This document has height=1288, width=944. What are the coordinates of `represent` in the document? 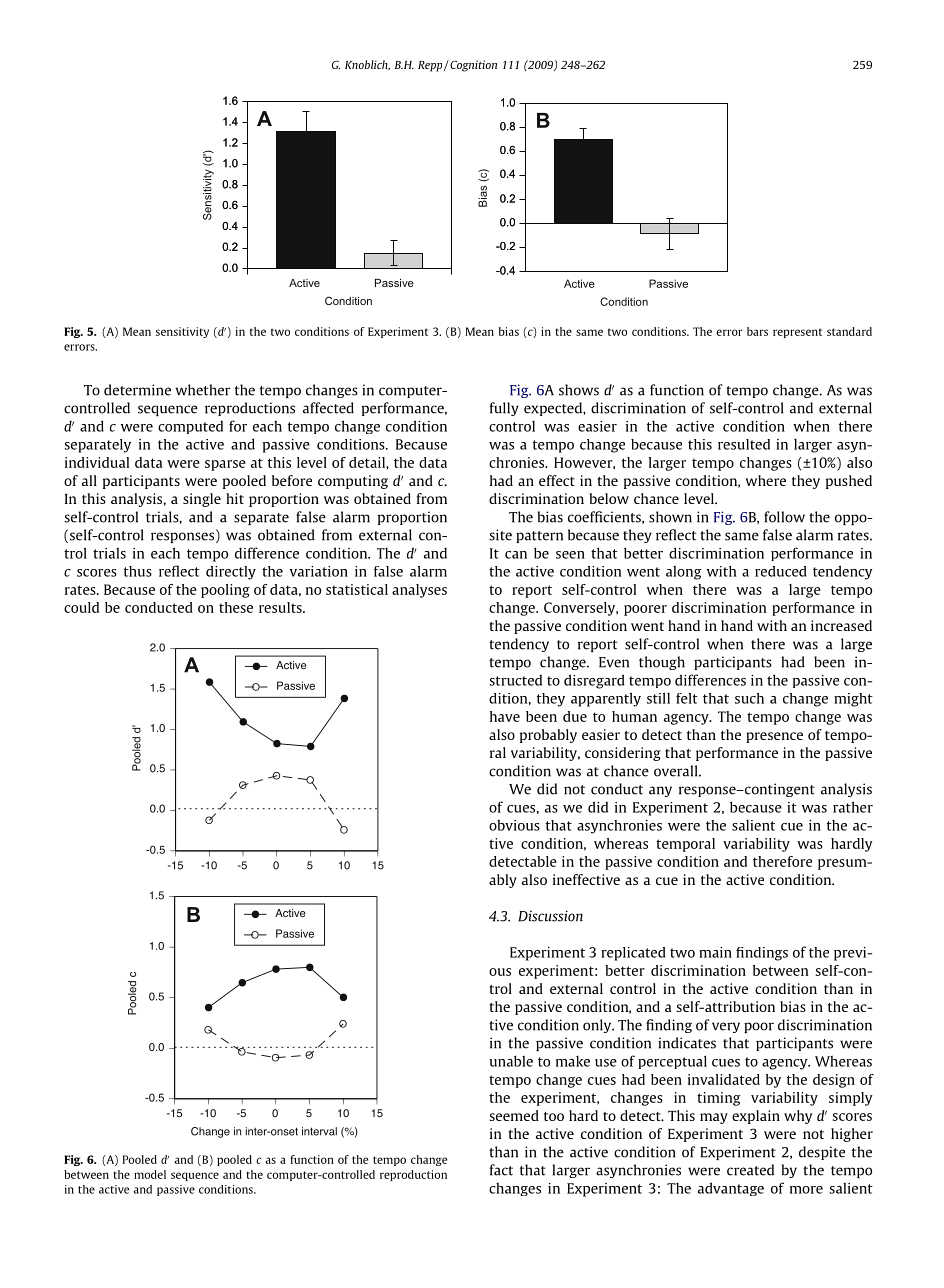 It's located at (797, 333).
